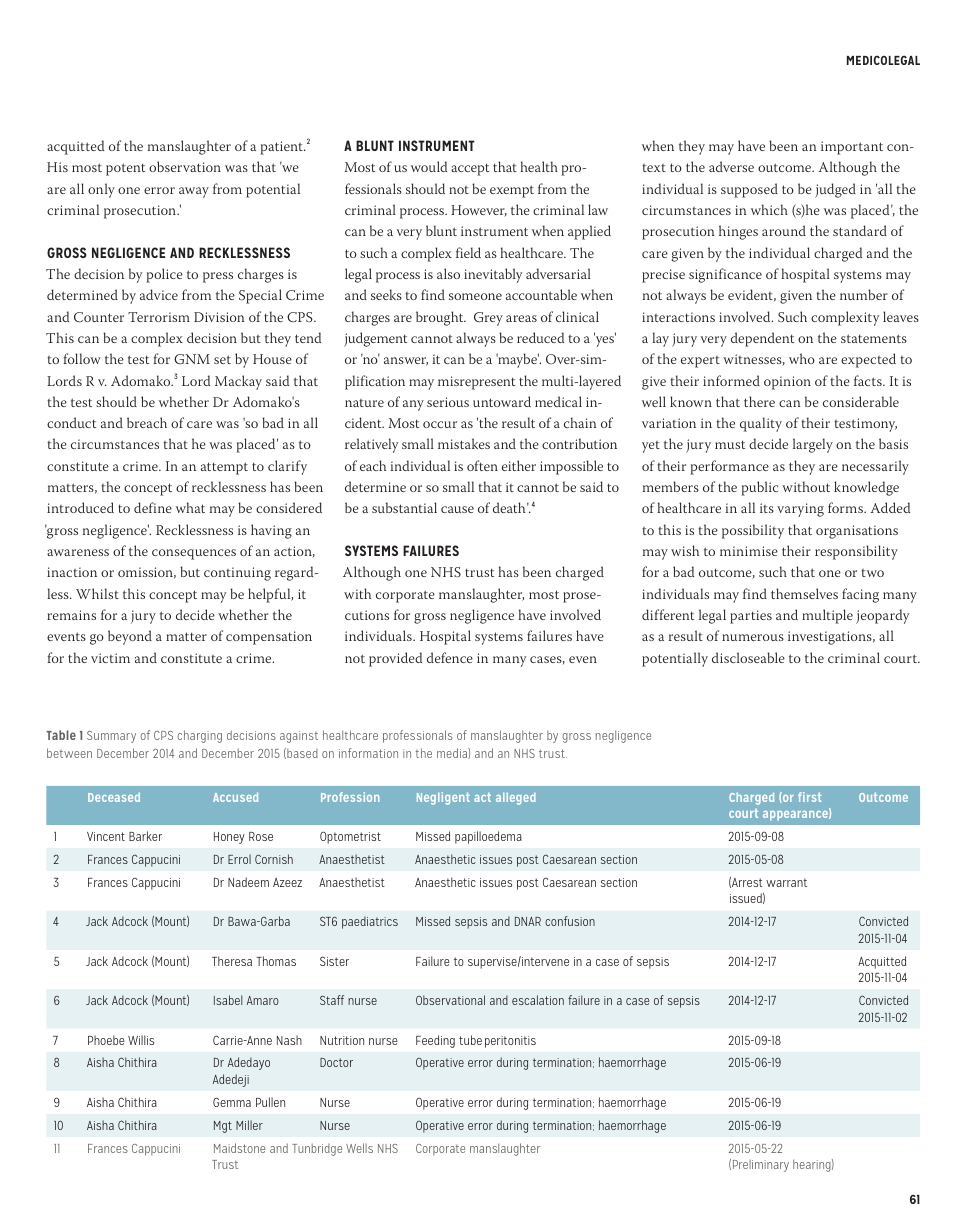 This page has width=976, height=1232. Describe the element at coordinates (194, 192) in the page. I see `away` at that location.
